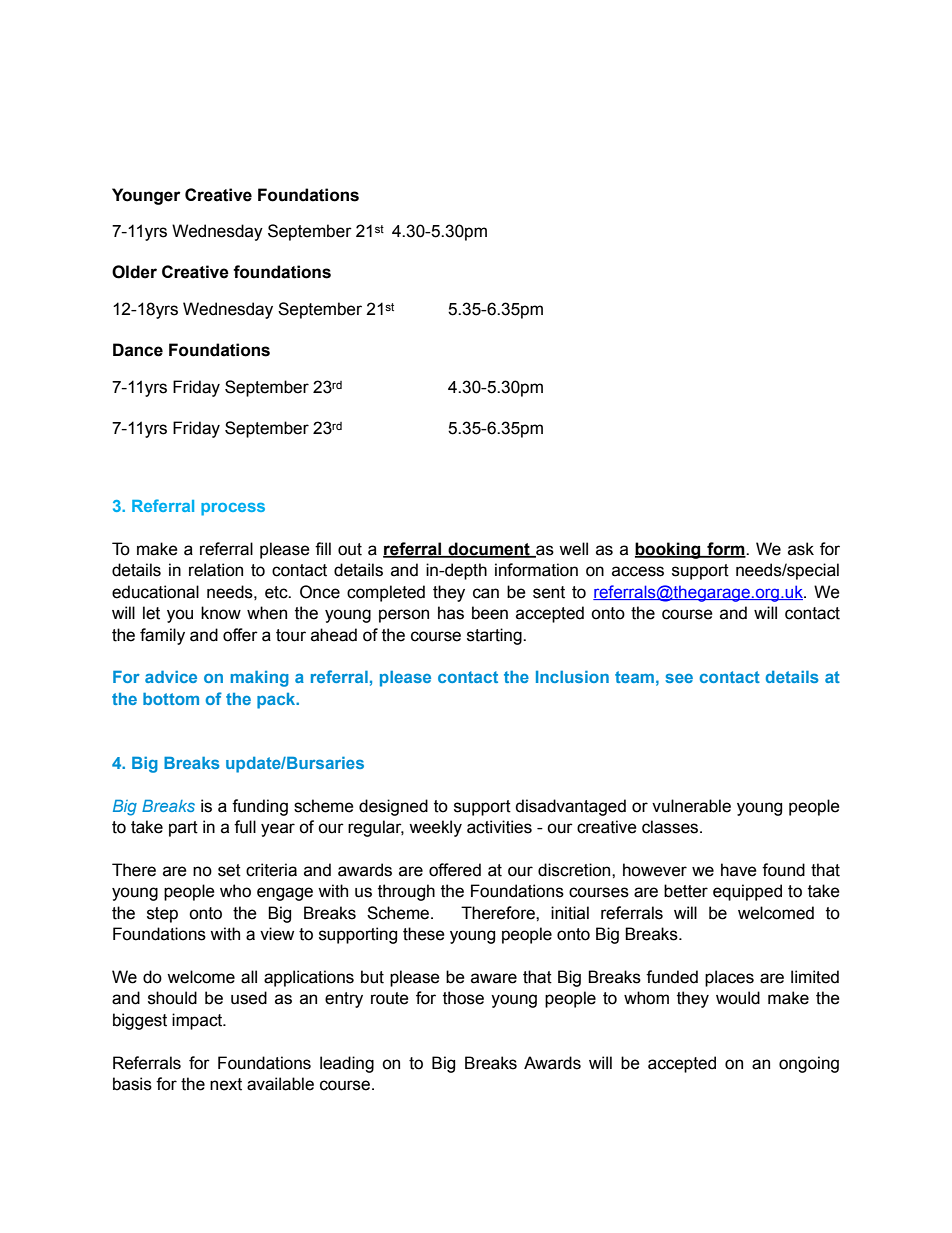 The image size is (952, 1233). What do you see at coordinates (171, 677) in the document?
I see `advice` at bounding box center [171, 677].
